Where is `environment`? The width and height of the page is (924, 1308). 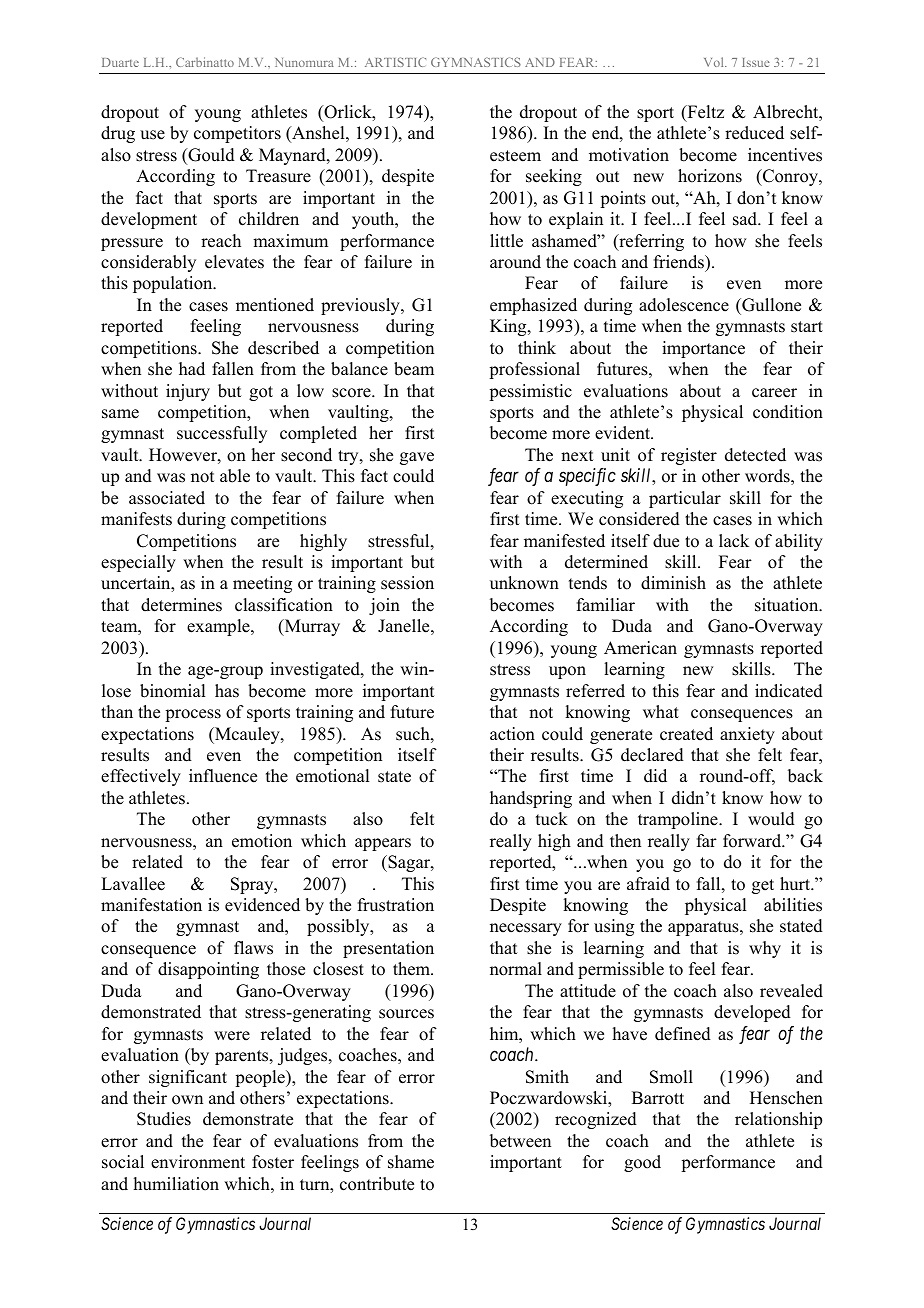
environment is located at coordinates (198, 1162).
